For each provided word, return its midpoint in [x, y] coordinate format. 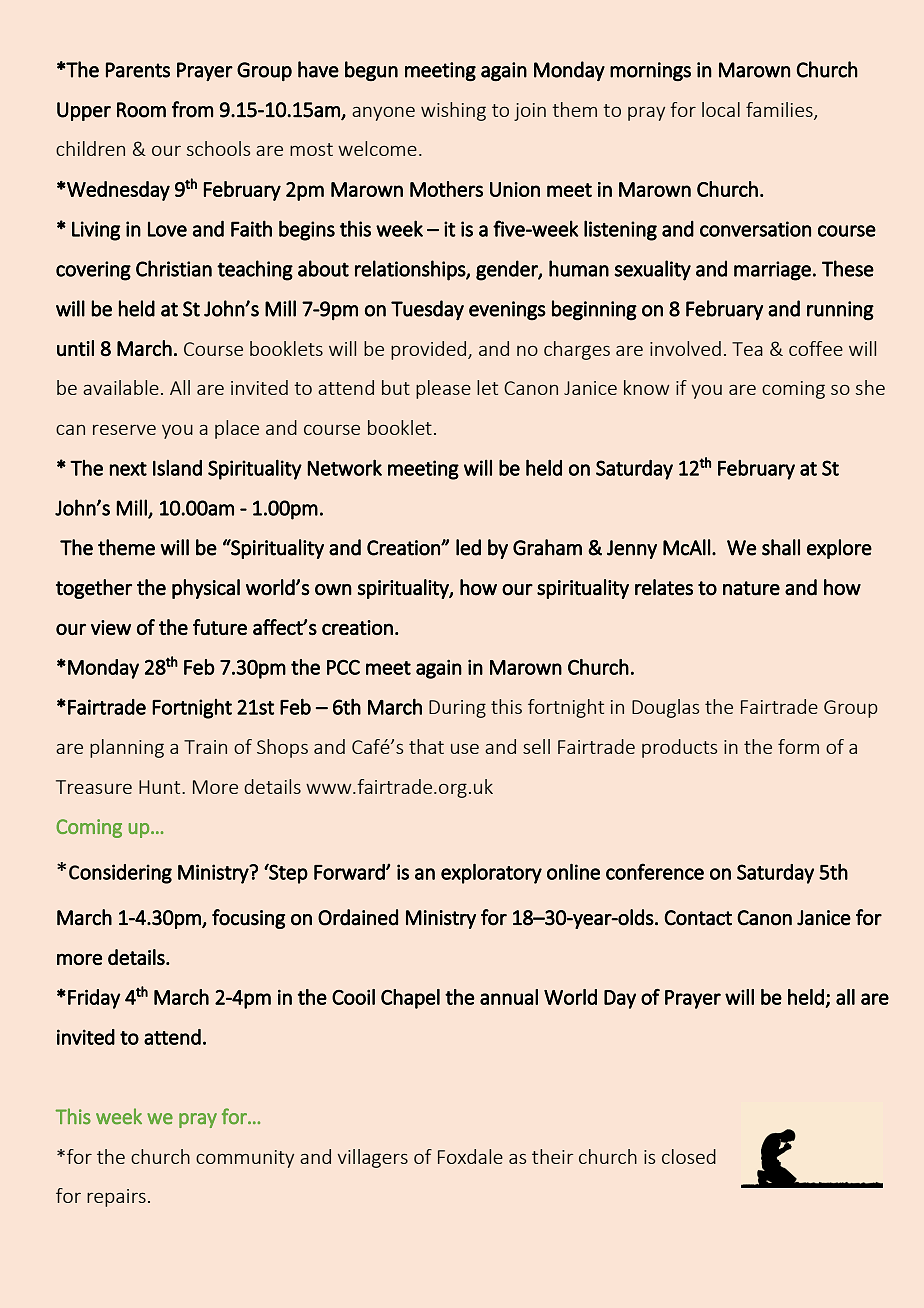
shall [781, 547]
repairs [116, 1198]
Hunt [161, 787]
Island [177, 468]
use [465, 748]
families [780, 110]
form [798, 746]
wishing [453, 111]
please [443, 389]
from [192, 109]
